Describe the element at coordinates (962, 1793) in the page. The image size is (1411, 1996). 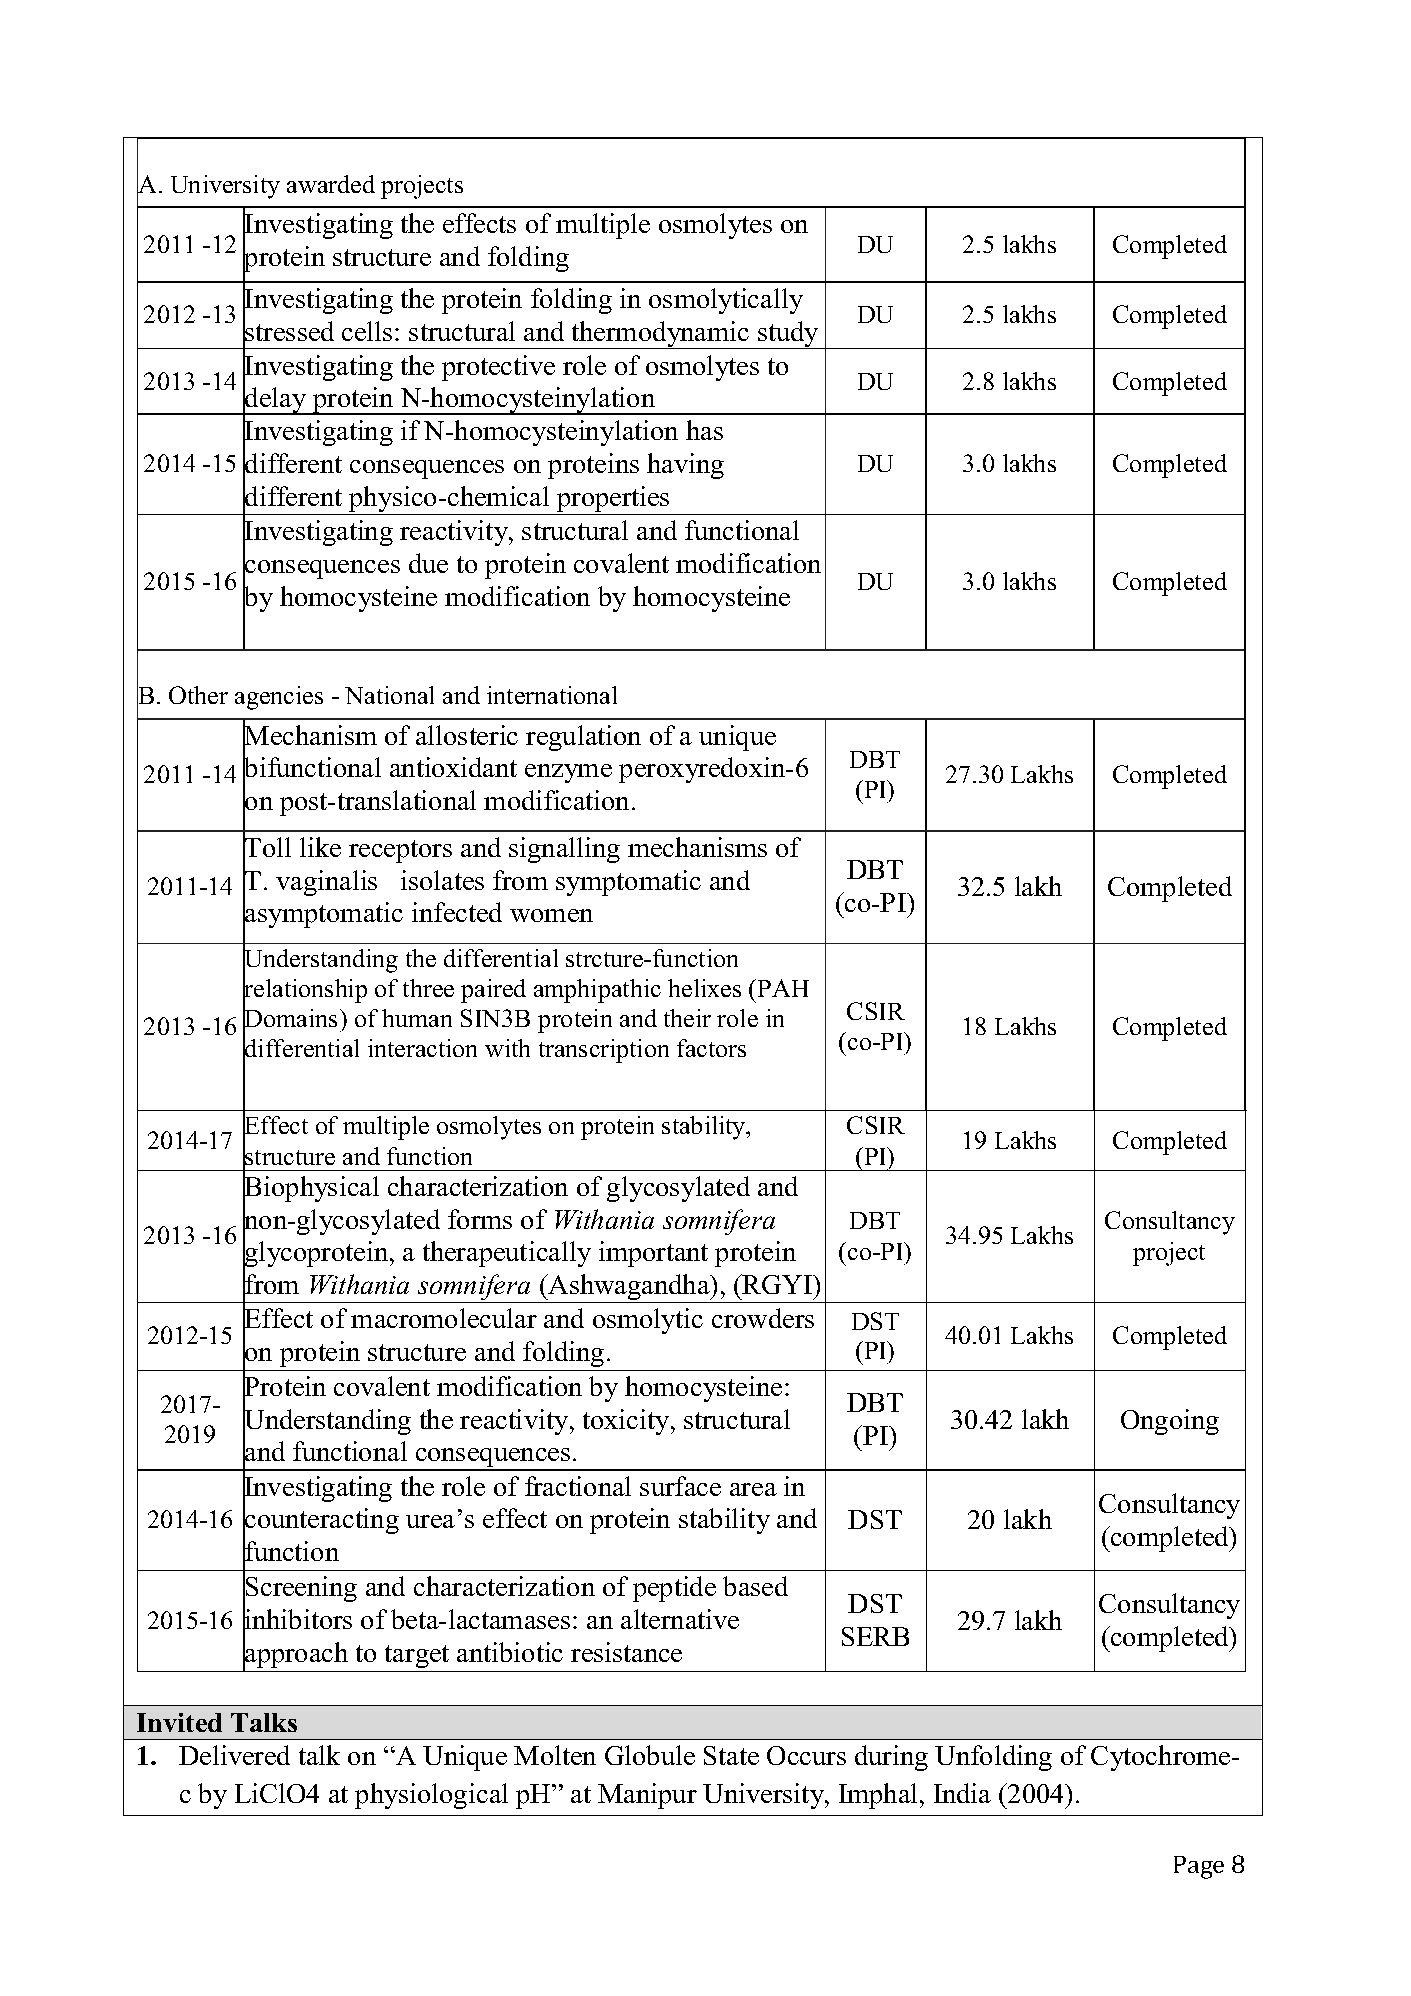
I see `India` at that location.
